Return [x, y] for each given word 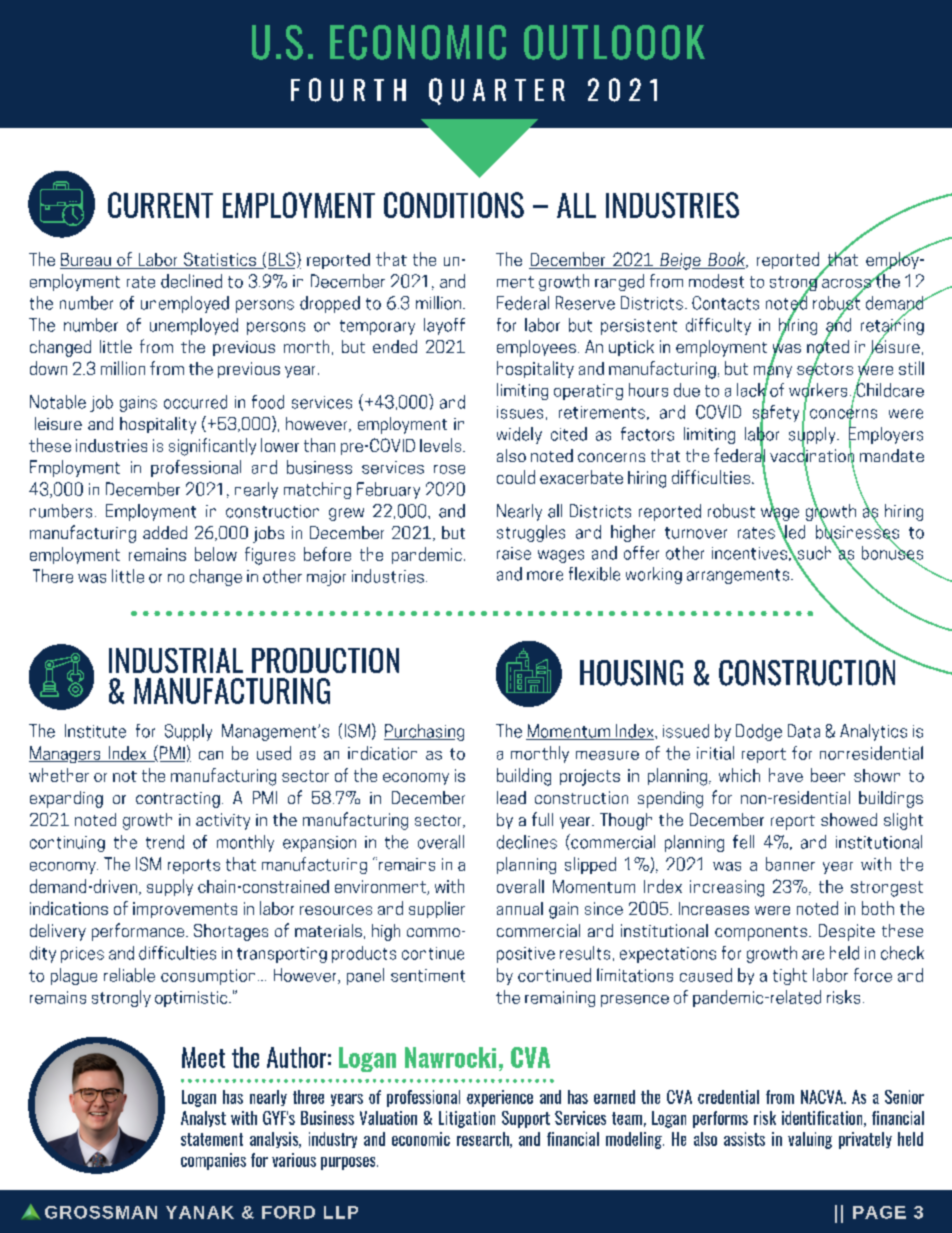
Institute [95, 731]
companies [213, 1161]
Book [727, 260]
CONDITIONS [454, 205]
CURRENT [160, 205]
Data [804, 731]
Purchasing [424, 732]
